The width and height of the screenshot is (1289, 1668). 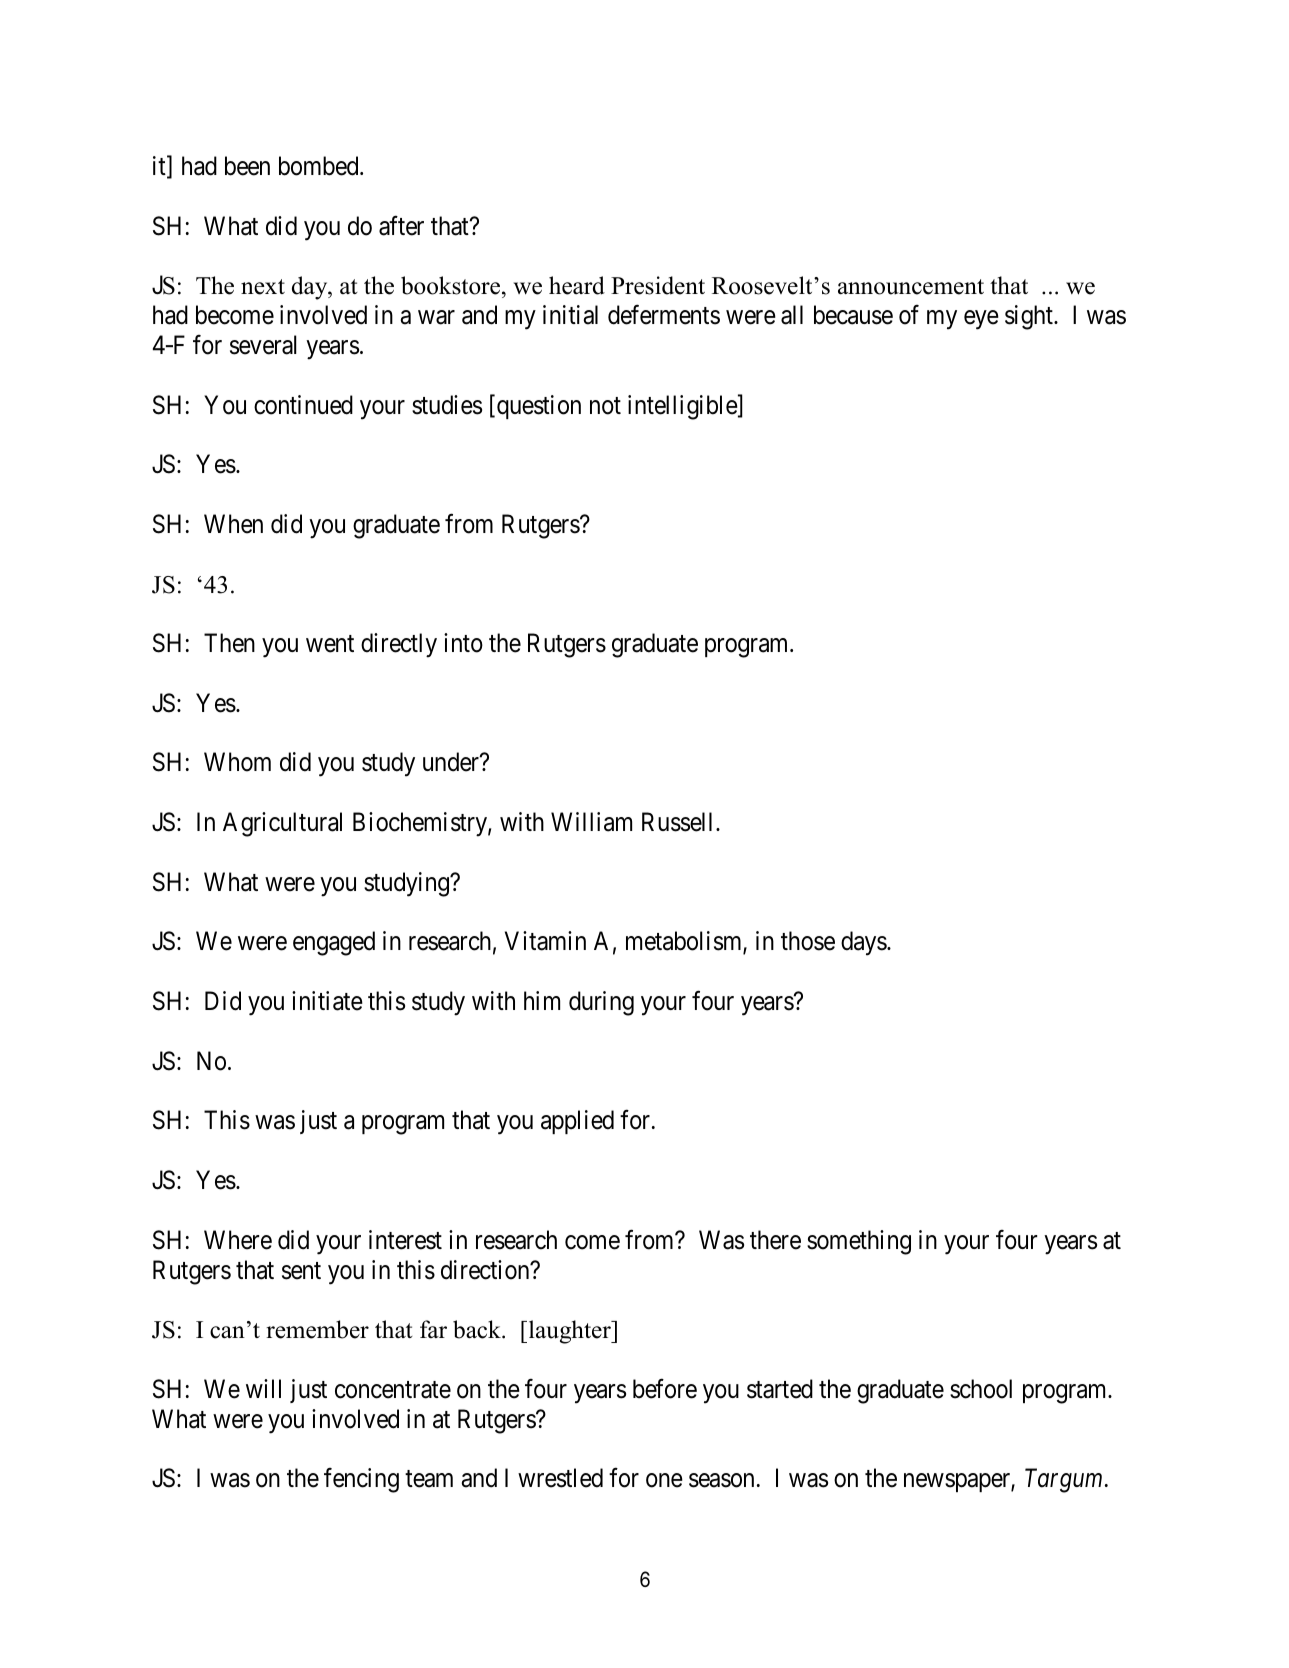 What do you see at coordinates (361, 1480) in the screenshot?
I see `fencing` at bounding box center [361, 1480].
